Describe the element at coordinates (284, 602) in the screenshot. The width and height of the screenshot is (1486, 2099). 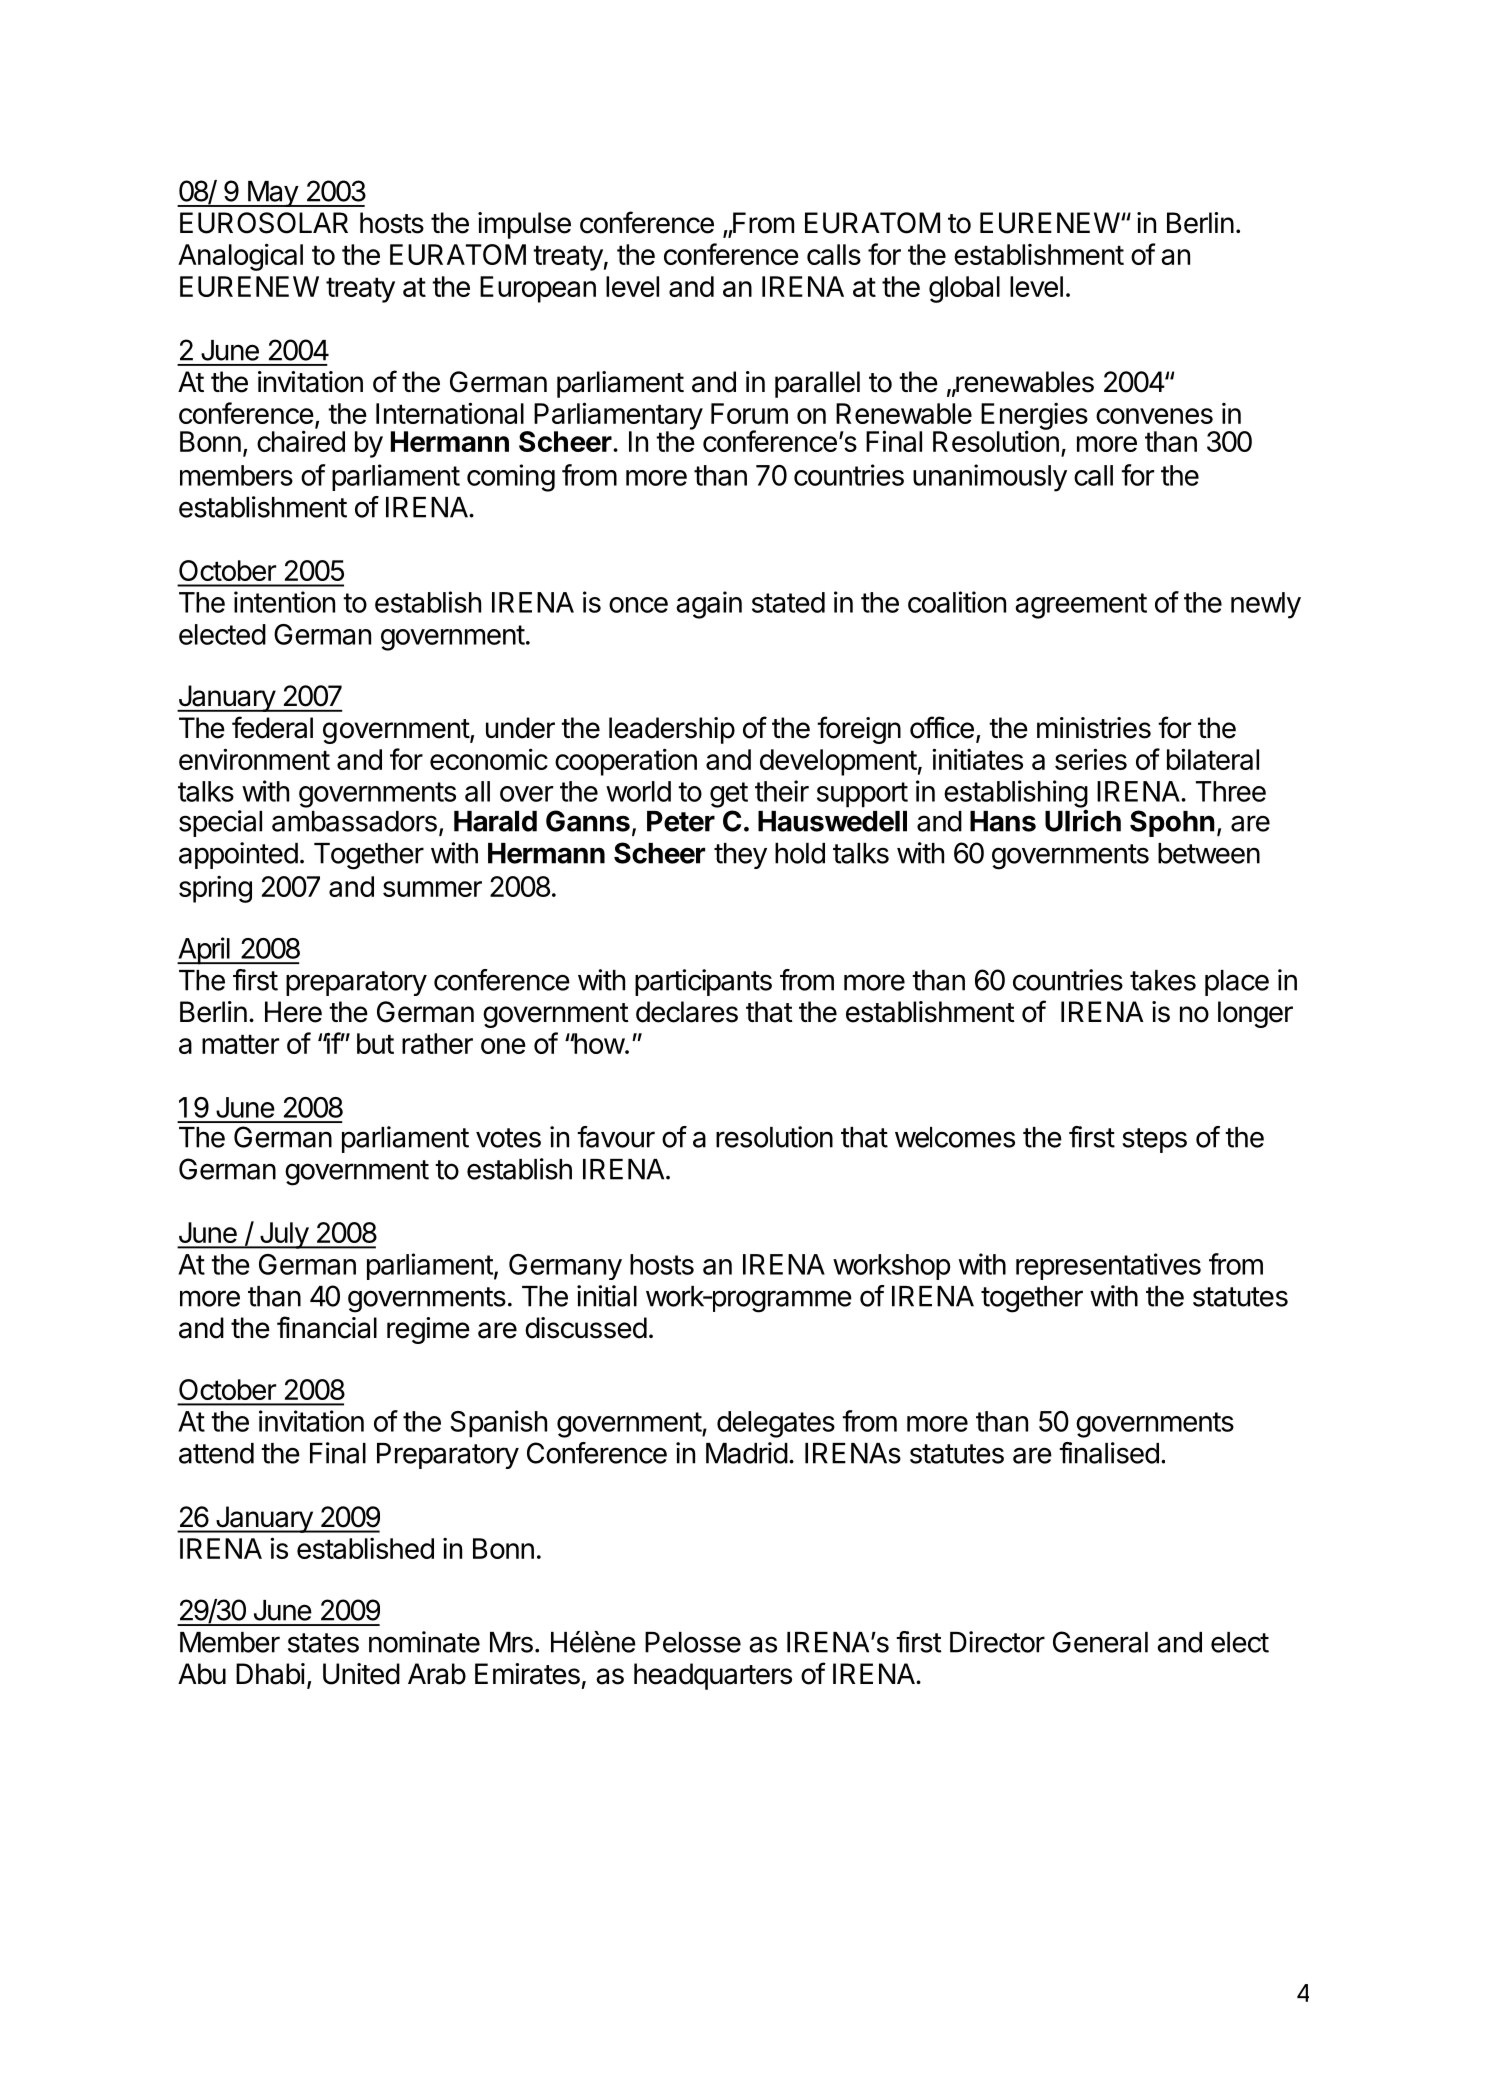
I see `intention` at that location.
